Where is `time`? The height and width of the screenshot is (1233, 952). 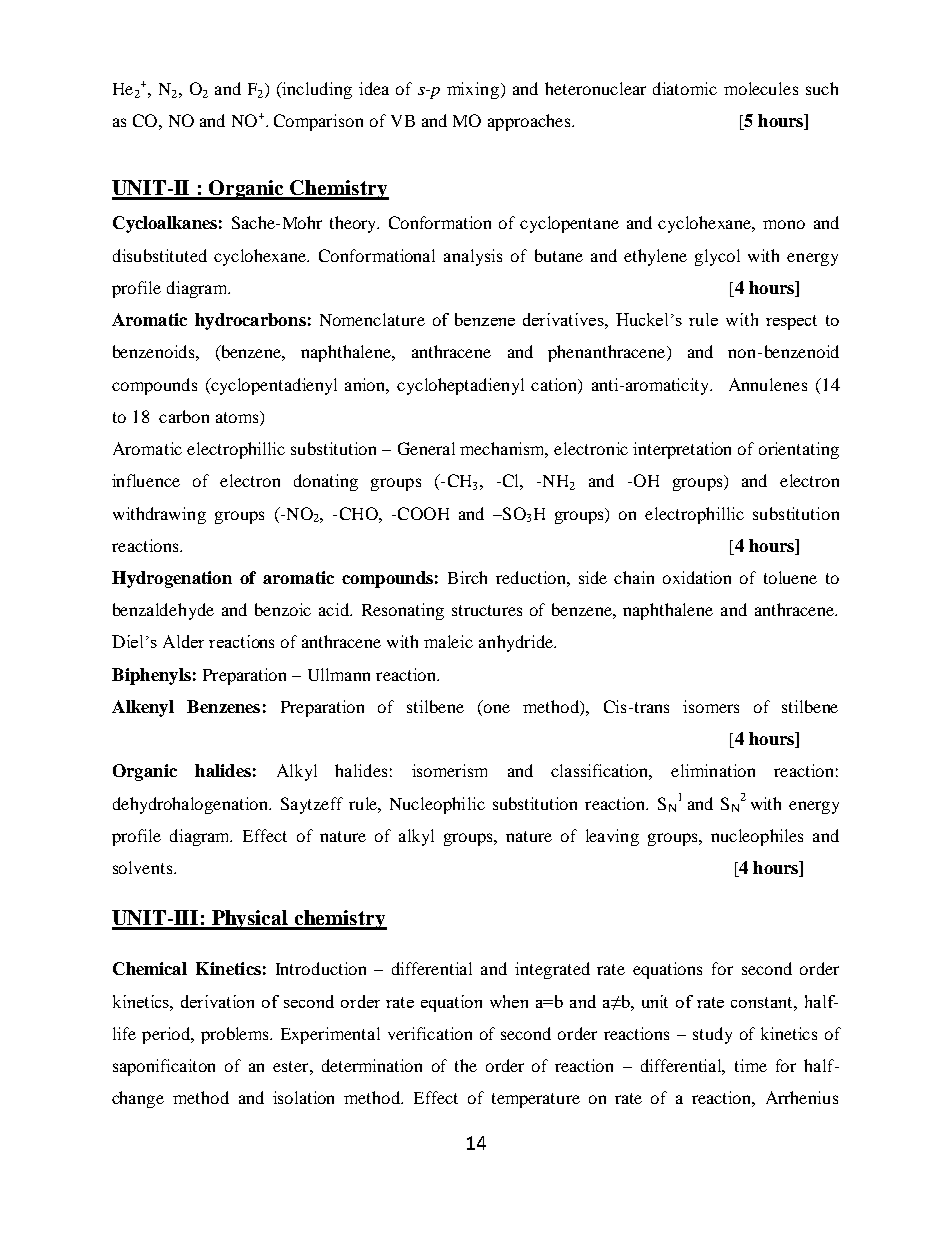 time is located at coordinates (751, 1065).
